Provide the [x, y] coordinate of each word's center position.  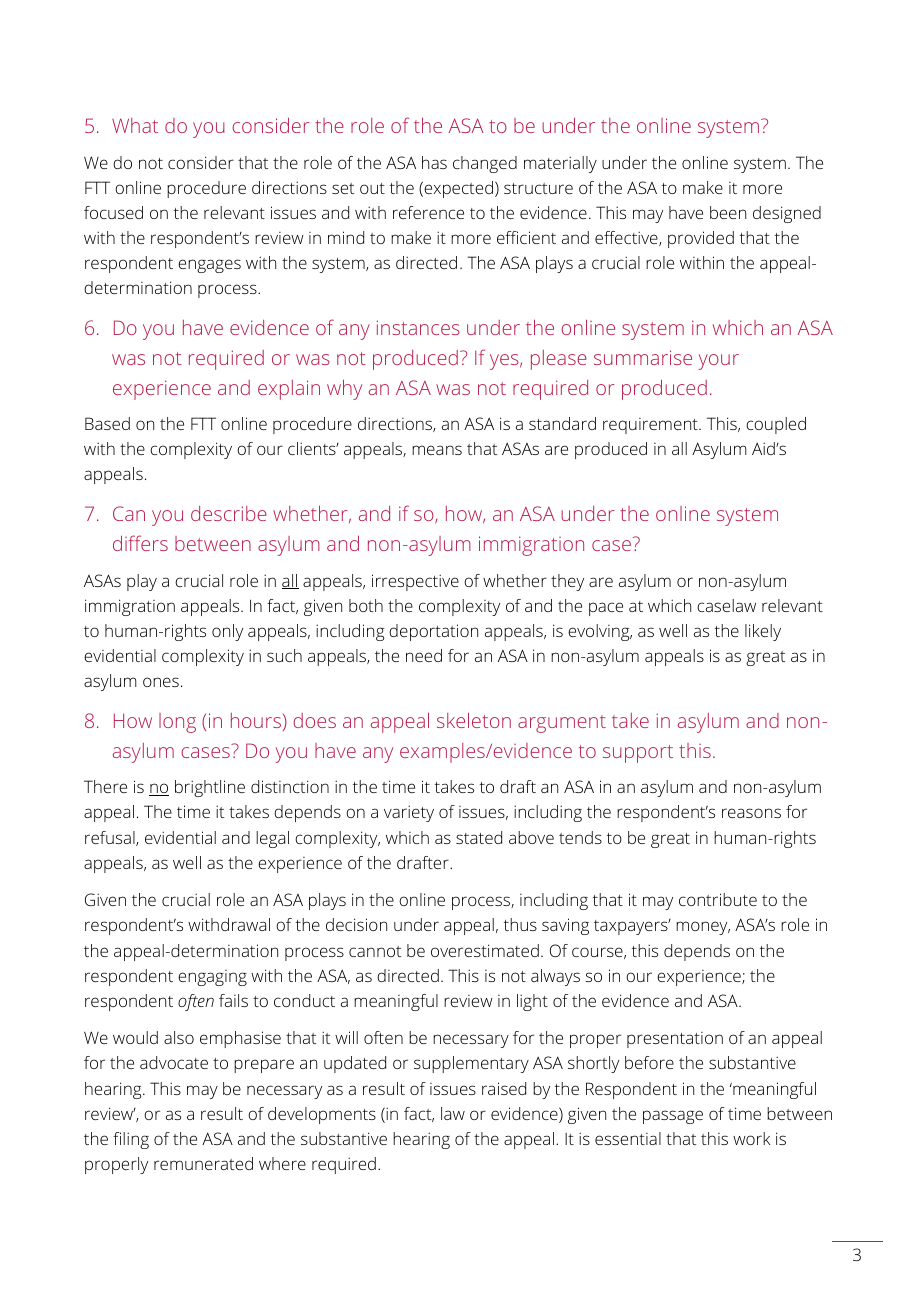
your [719, 362]
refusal [111, 838]
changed [485, 164]
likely [763, 632]
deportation [433, 632]
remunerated [203, 1163]
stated [479, 837]
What [135, 125]
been [728, 212]
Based [107, 423]
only [227, 632]
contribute [718, 899]
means [437, 450]
